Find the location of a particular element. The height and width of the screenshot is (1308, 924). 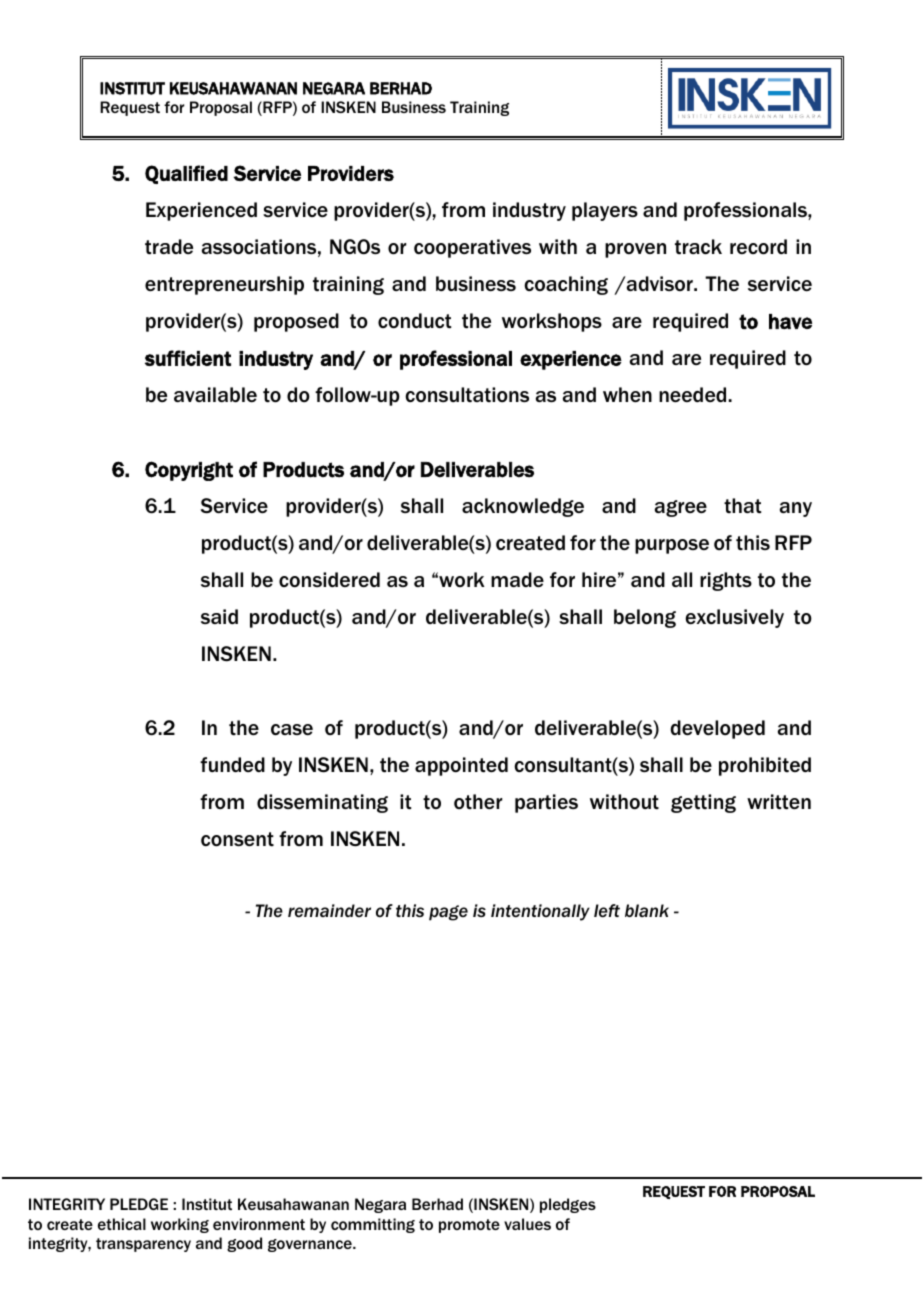

cooperatives is located at coordinates (472, 248).
